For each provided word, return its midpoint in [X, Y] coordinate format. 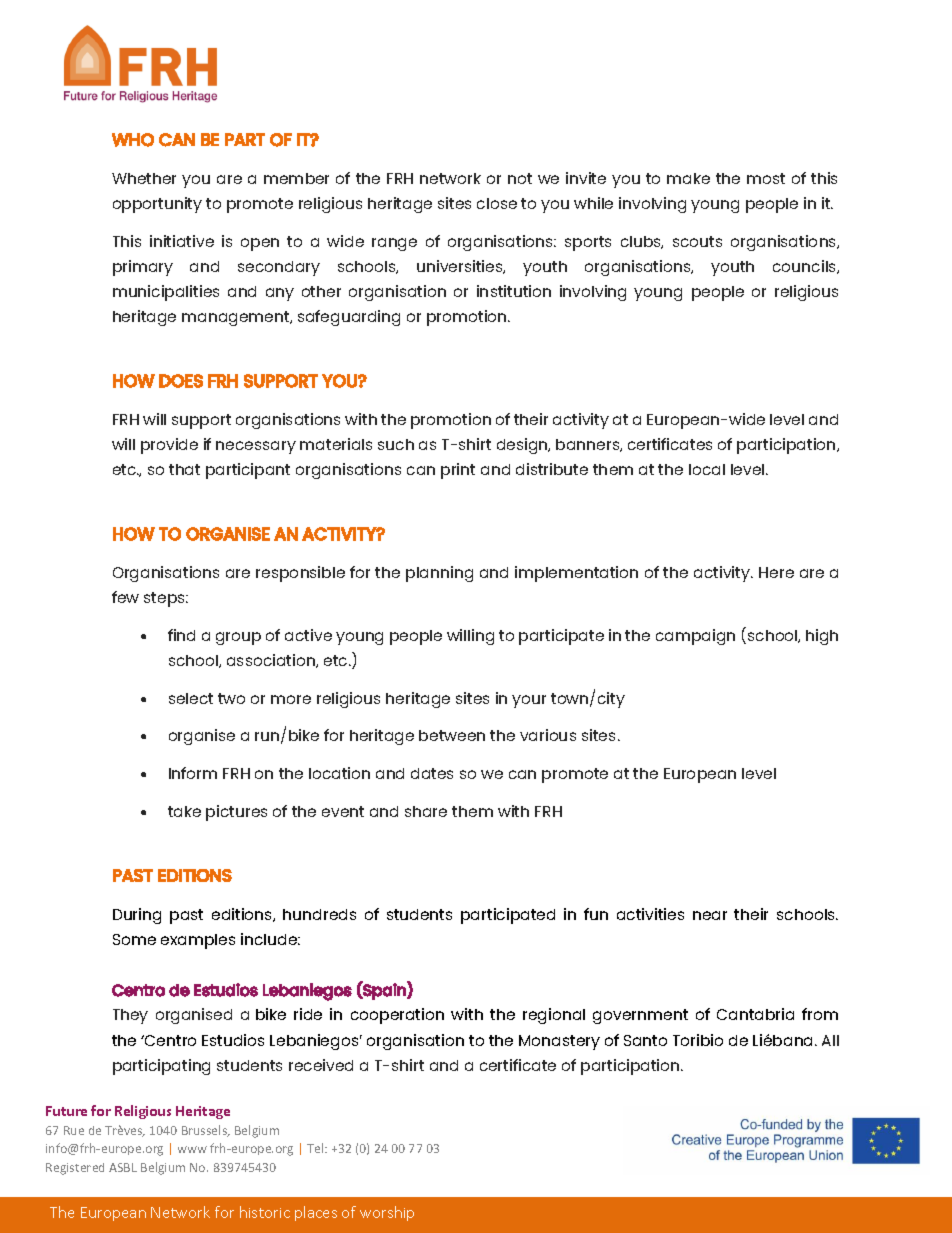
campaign [695, 637]
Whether [144, 178]
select [191, 698]
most [766, 178]
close [497, 203]
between [452, 735]
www [192, 1149]
